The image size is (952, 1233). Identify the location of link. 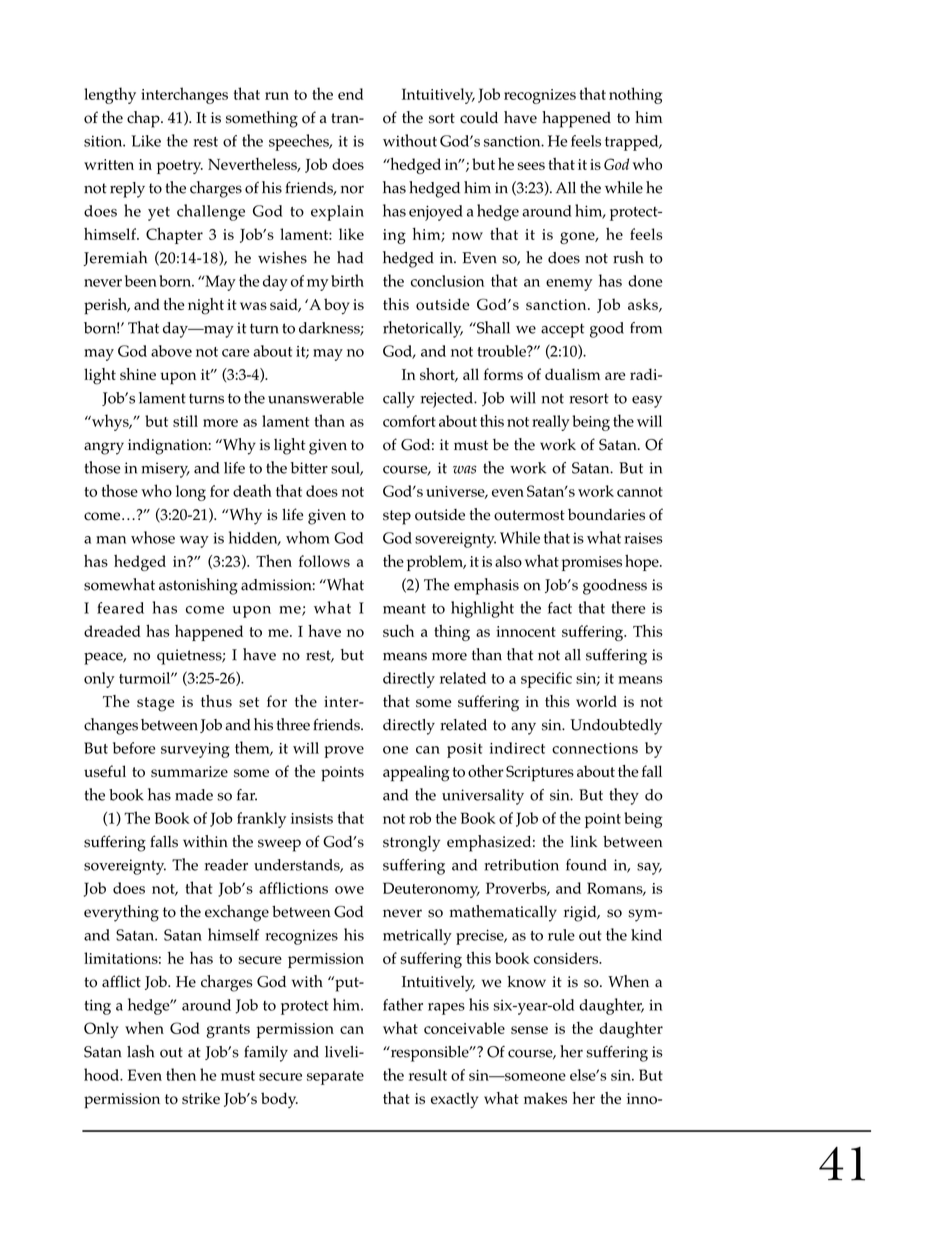
(583, 841).
